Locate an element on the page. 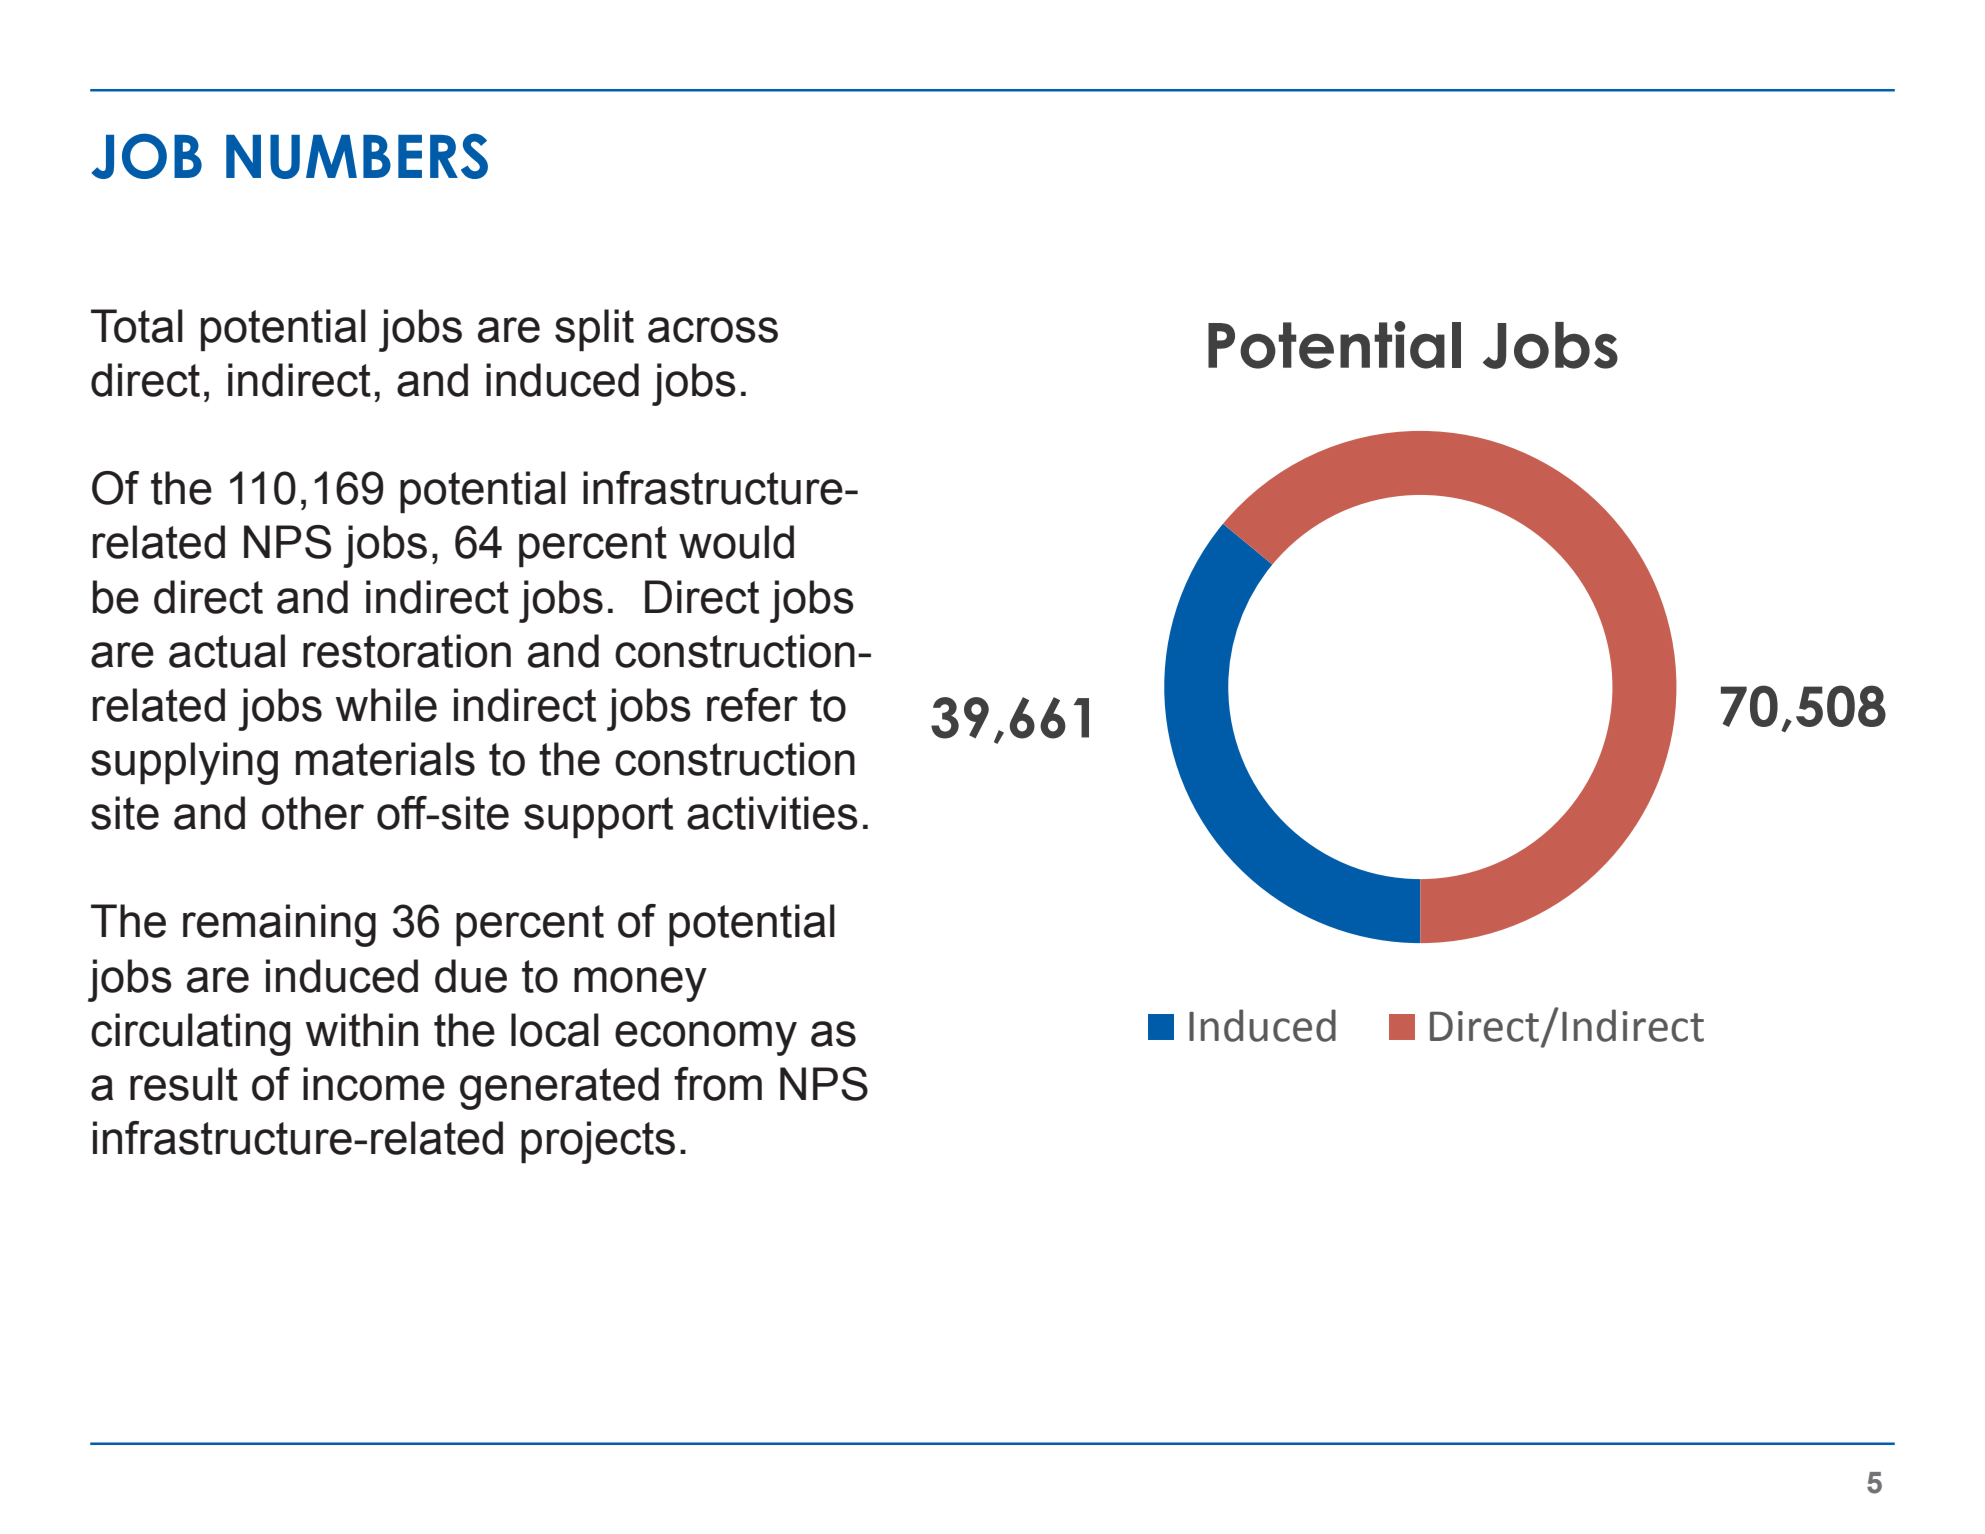  refer is located at coordinates (752, 705).
